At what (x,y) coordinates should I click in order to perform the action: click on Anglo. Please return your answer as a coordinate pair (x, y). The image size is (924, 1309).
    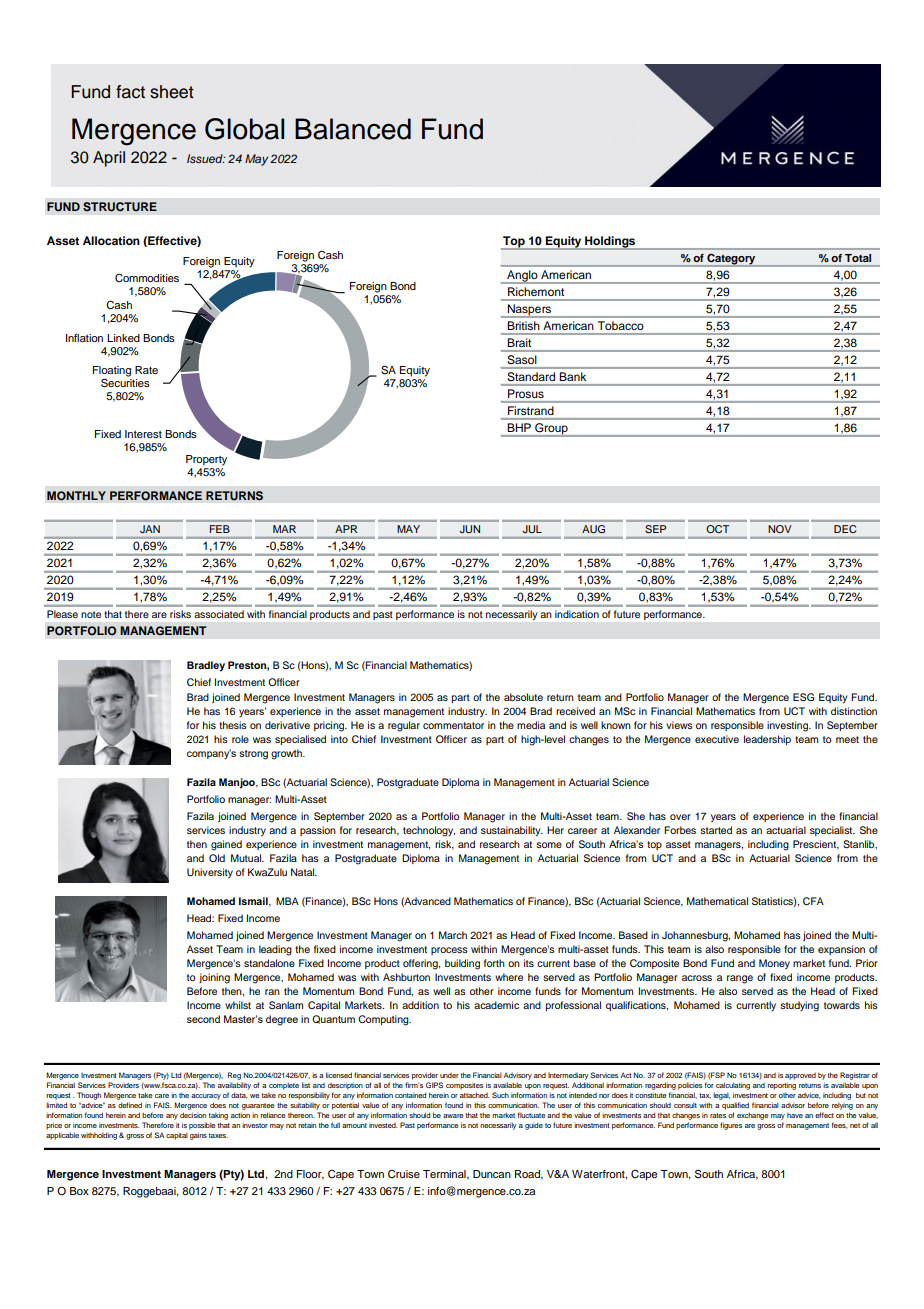
    Looking at the image, I should click on (522, 277).
